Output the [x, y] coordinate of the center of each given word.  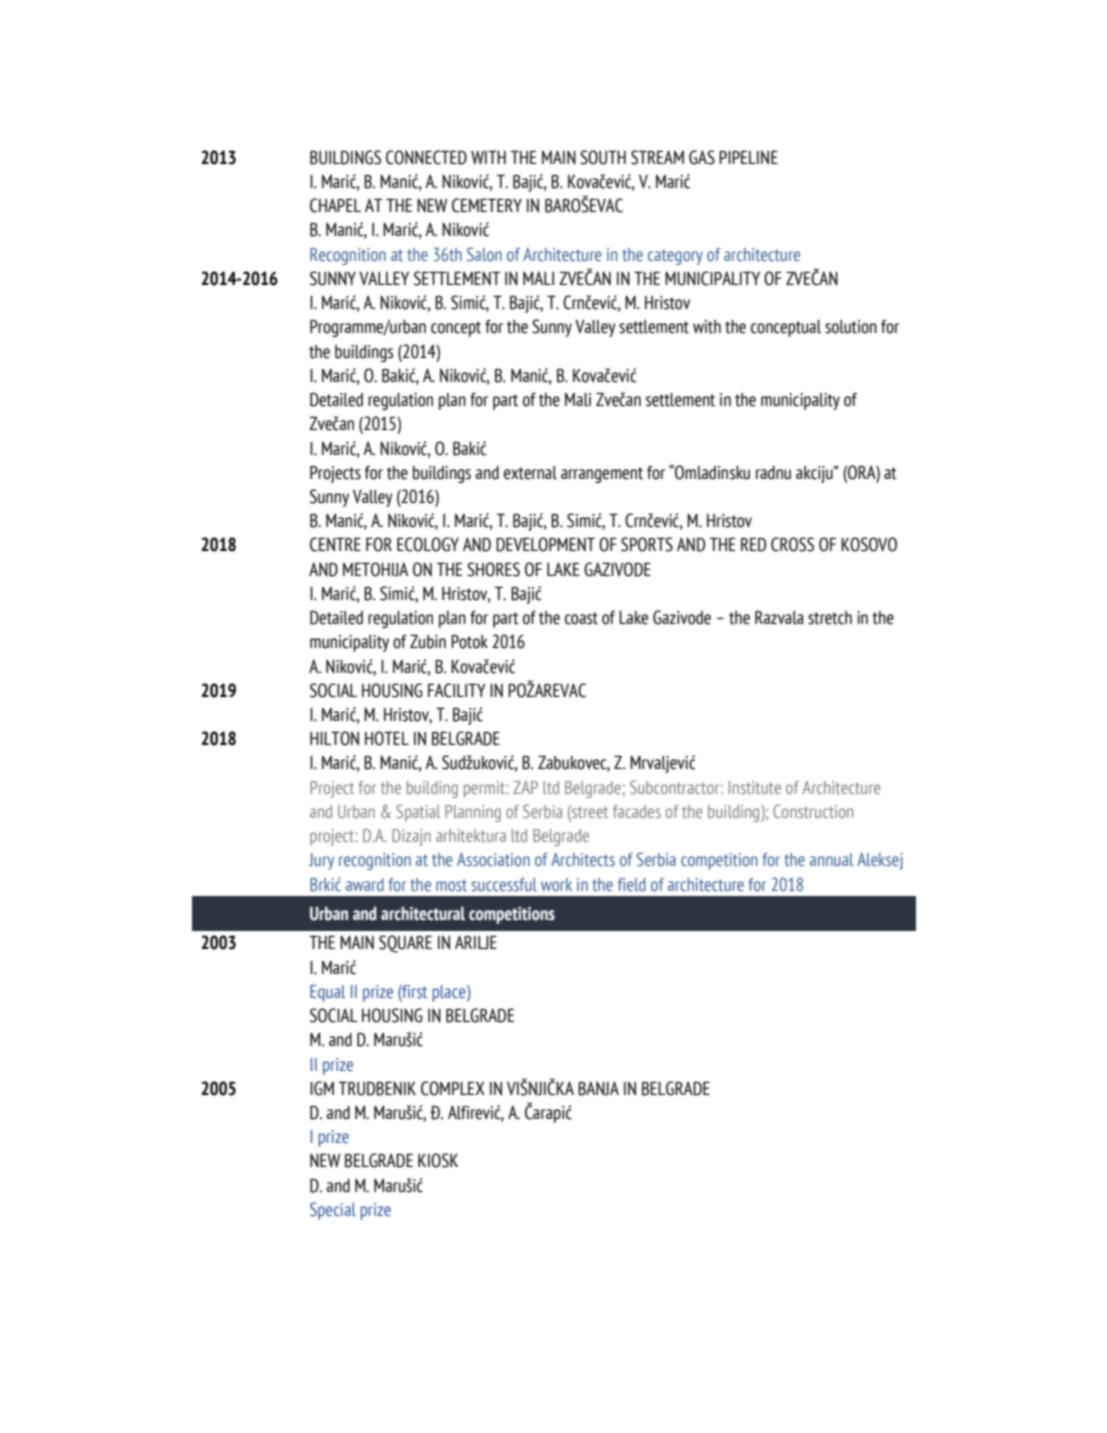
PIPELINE [748, 157]
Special [333, 1211]
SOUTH [603, 157]
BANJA [598, 1088]
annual [831, 859]
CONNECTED [426, 157]
